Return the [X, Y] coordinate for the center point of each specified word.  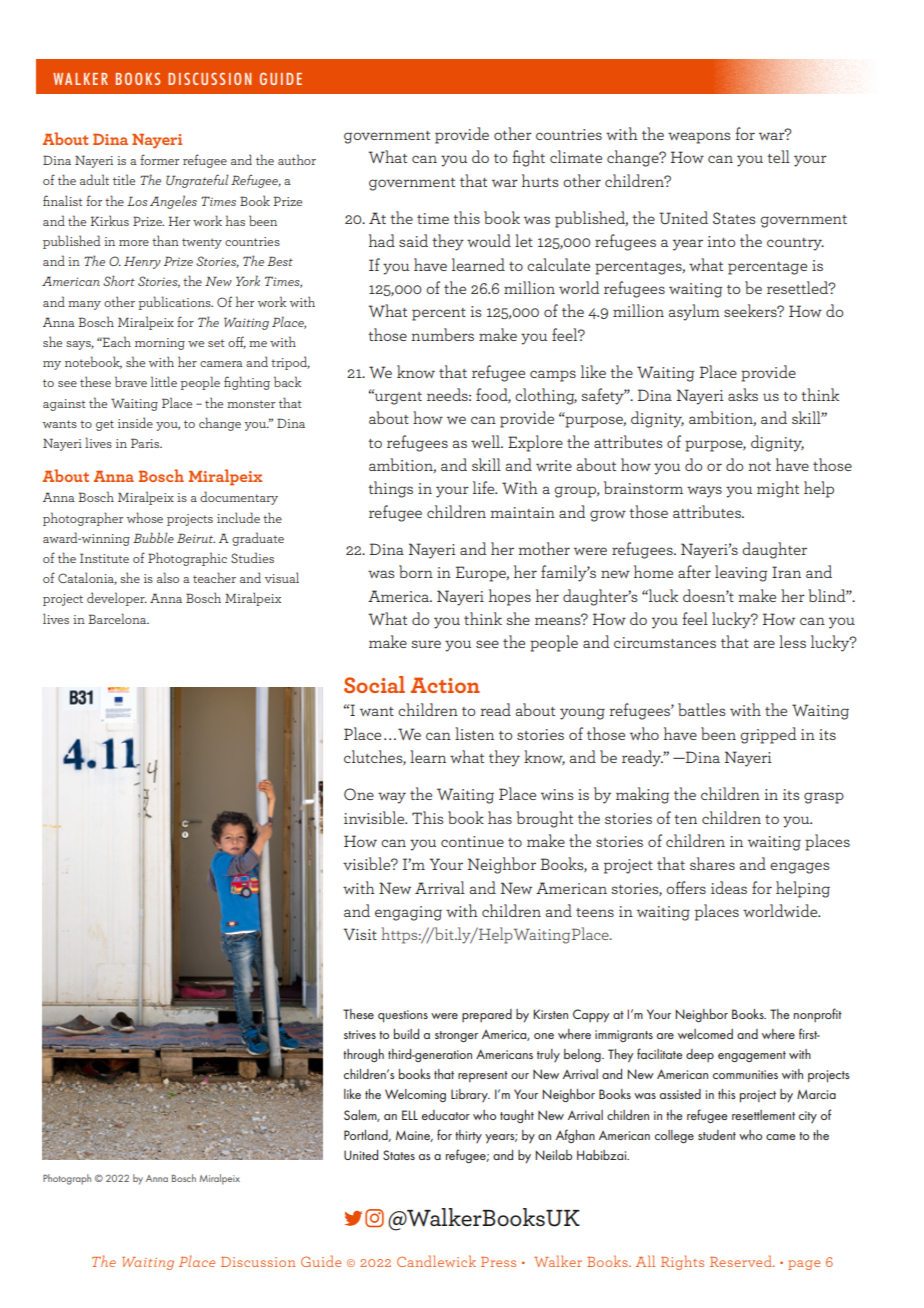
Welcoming [415, 1095]
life [485, 487]
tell [778, 156]
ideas [729, 887]
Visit [360, 934]
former [159, 159]
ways [704, 492]
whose [145, 517]
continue [472, 841]
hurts [540, 180]
